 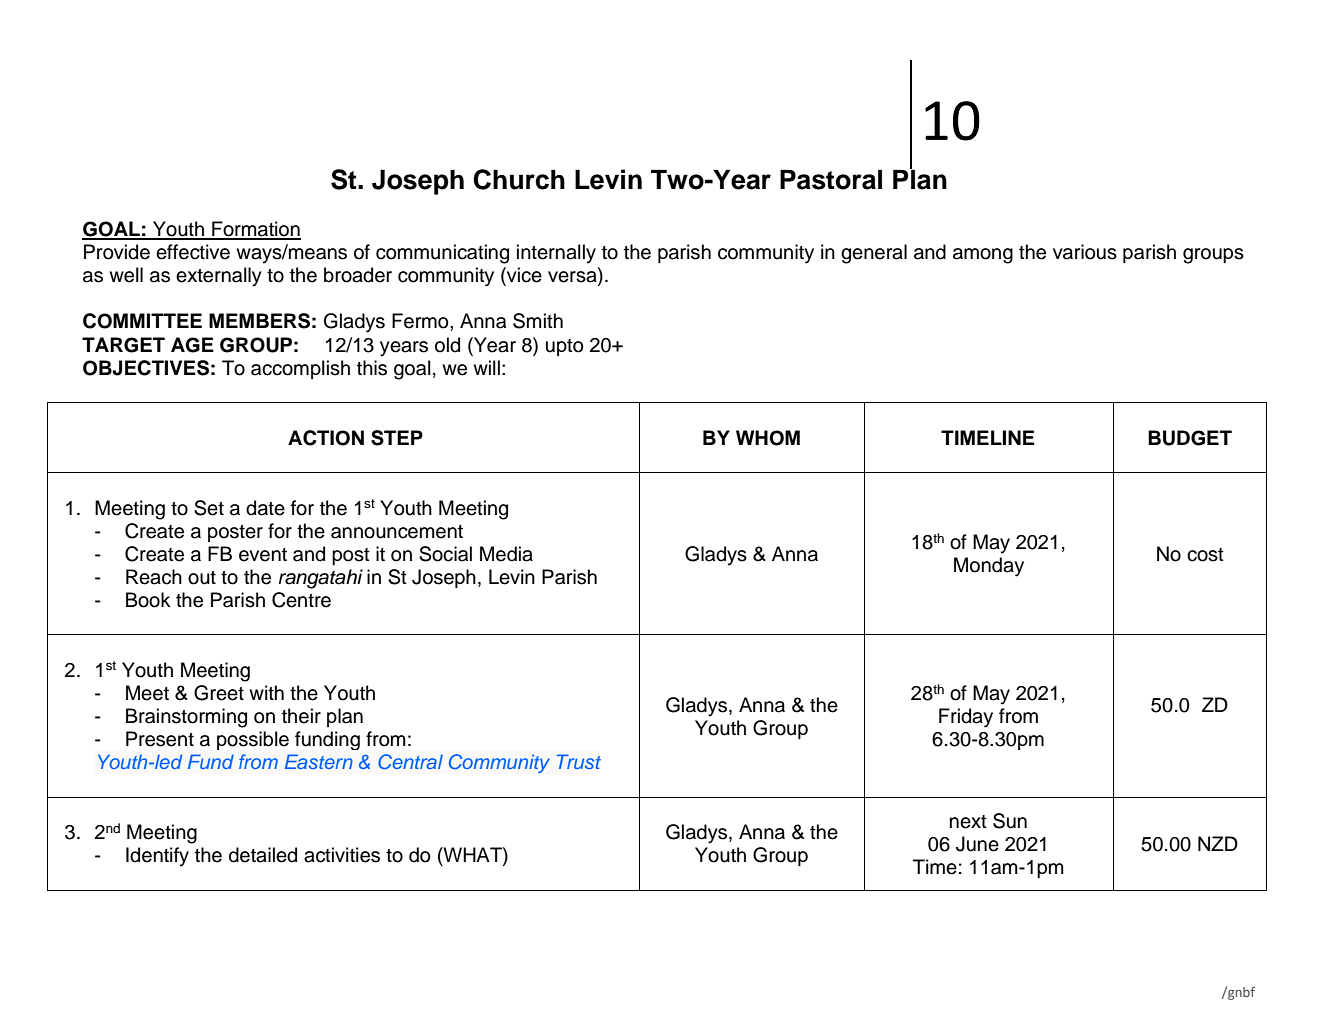 What do you see at coordinates (1190, 438) in the screenshot?
I see `BUDGET` at bounding box center [1190, 438].
